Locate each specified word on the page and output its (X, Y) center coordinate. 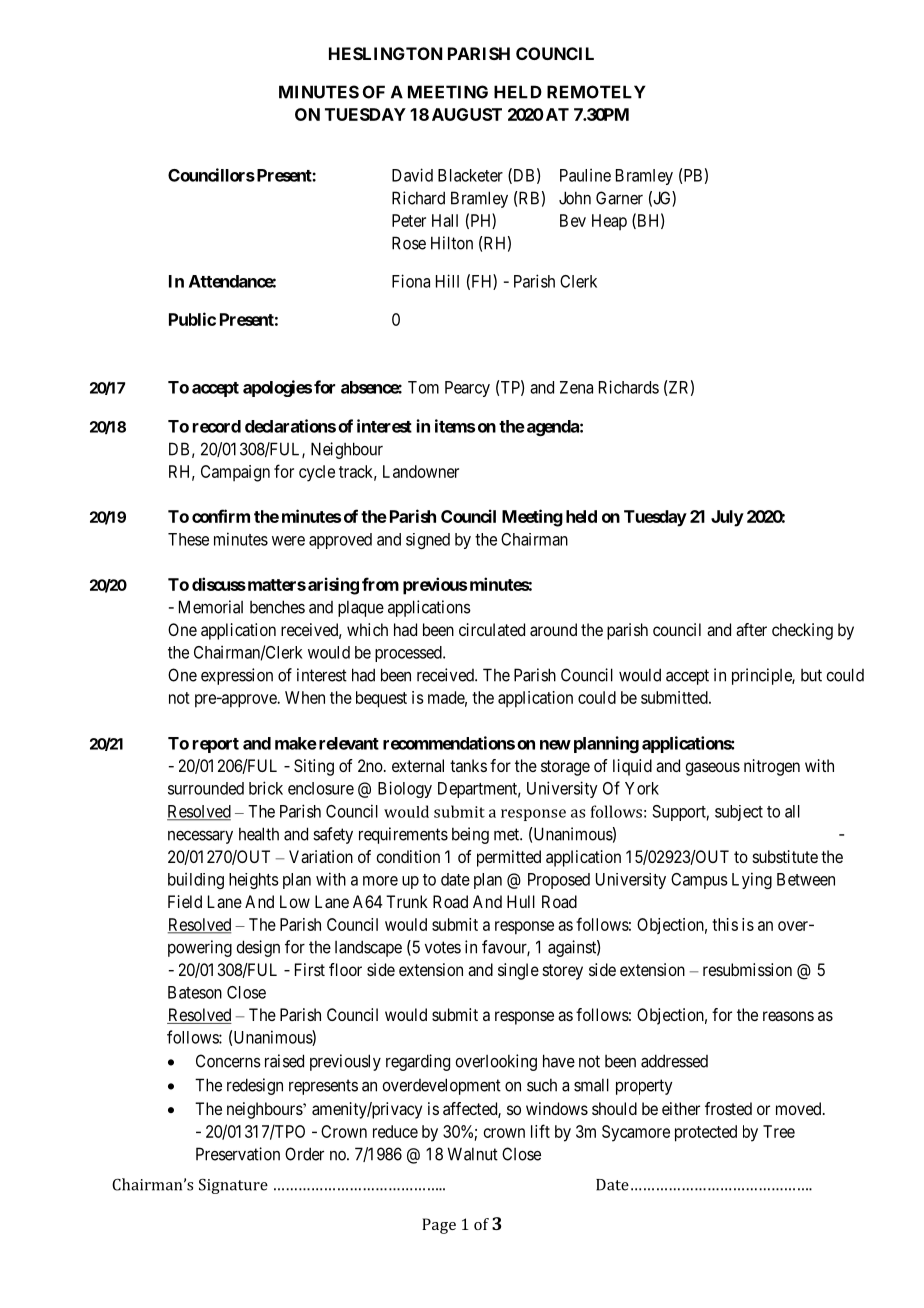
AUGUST (467, 114)
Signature (233, 1186)
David (412, 175)
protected (706, 1133)
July (727, 518)
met (507, 834)
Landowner (421, 471)
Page (439, 1226)
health (259, 834)
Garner (619, 198)
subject (739, 813)
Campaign (235, 473)
